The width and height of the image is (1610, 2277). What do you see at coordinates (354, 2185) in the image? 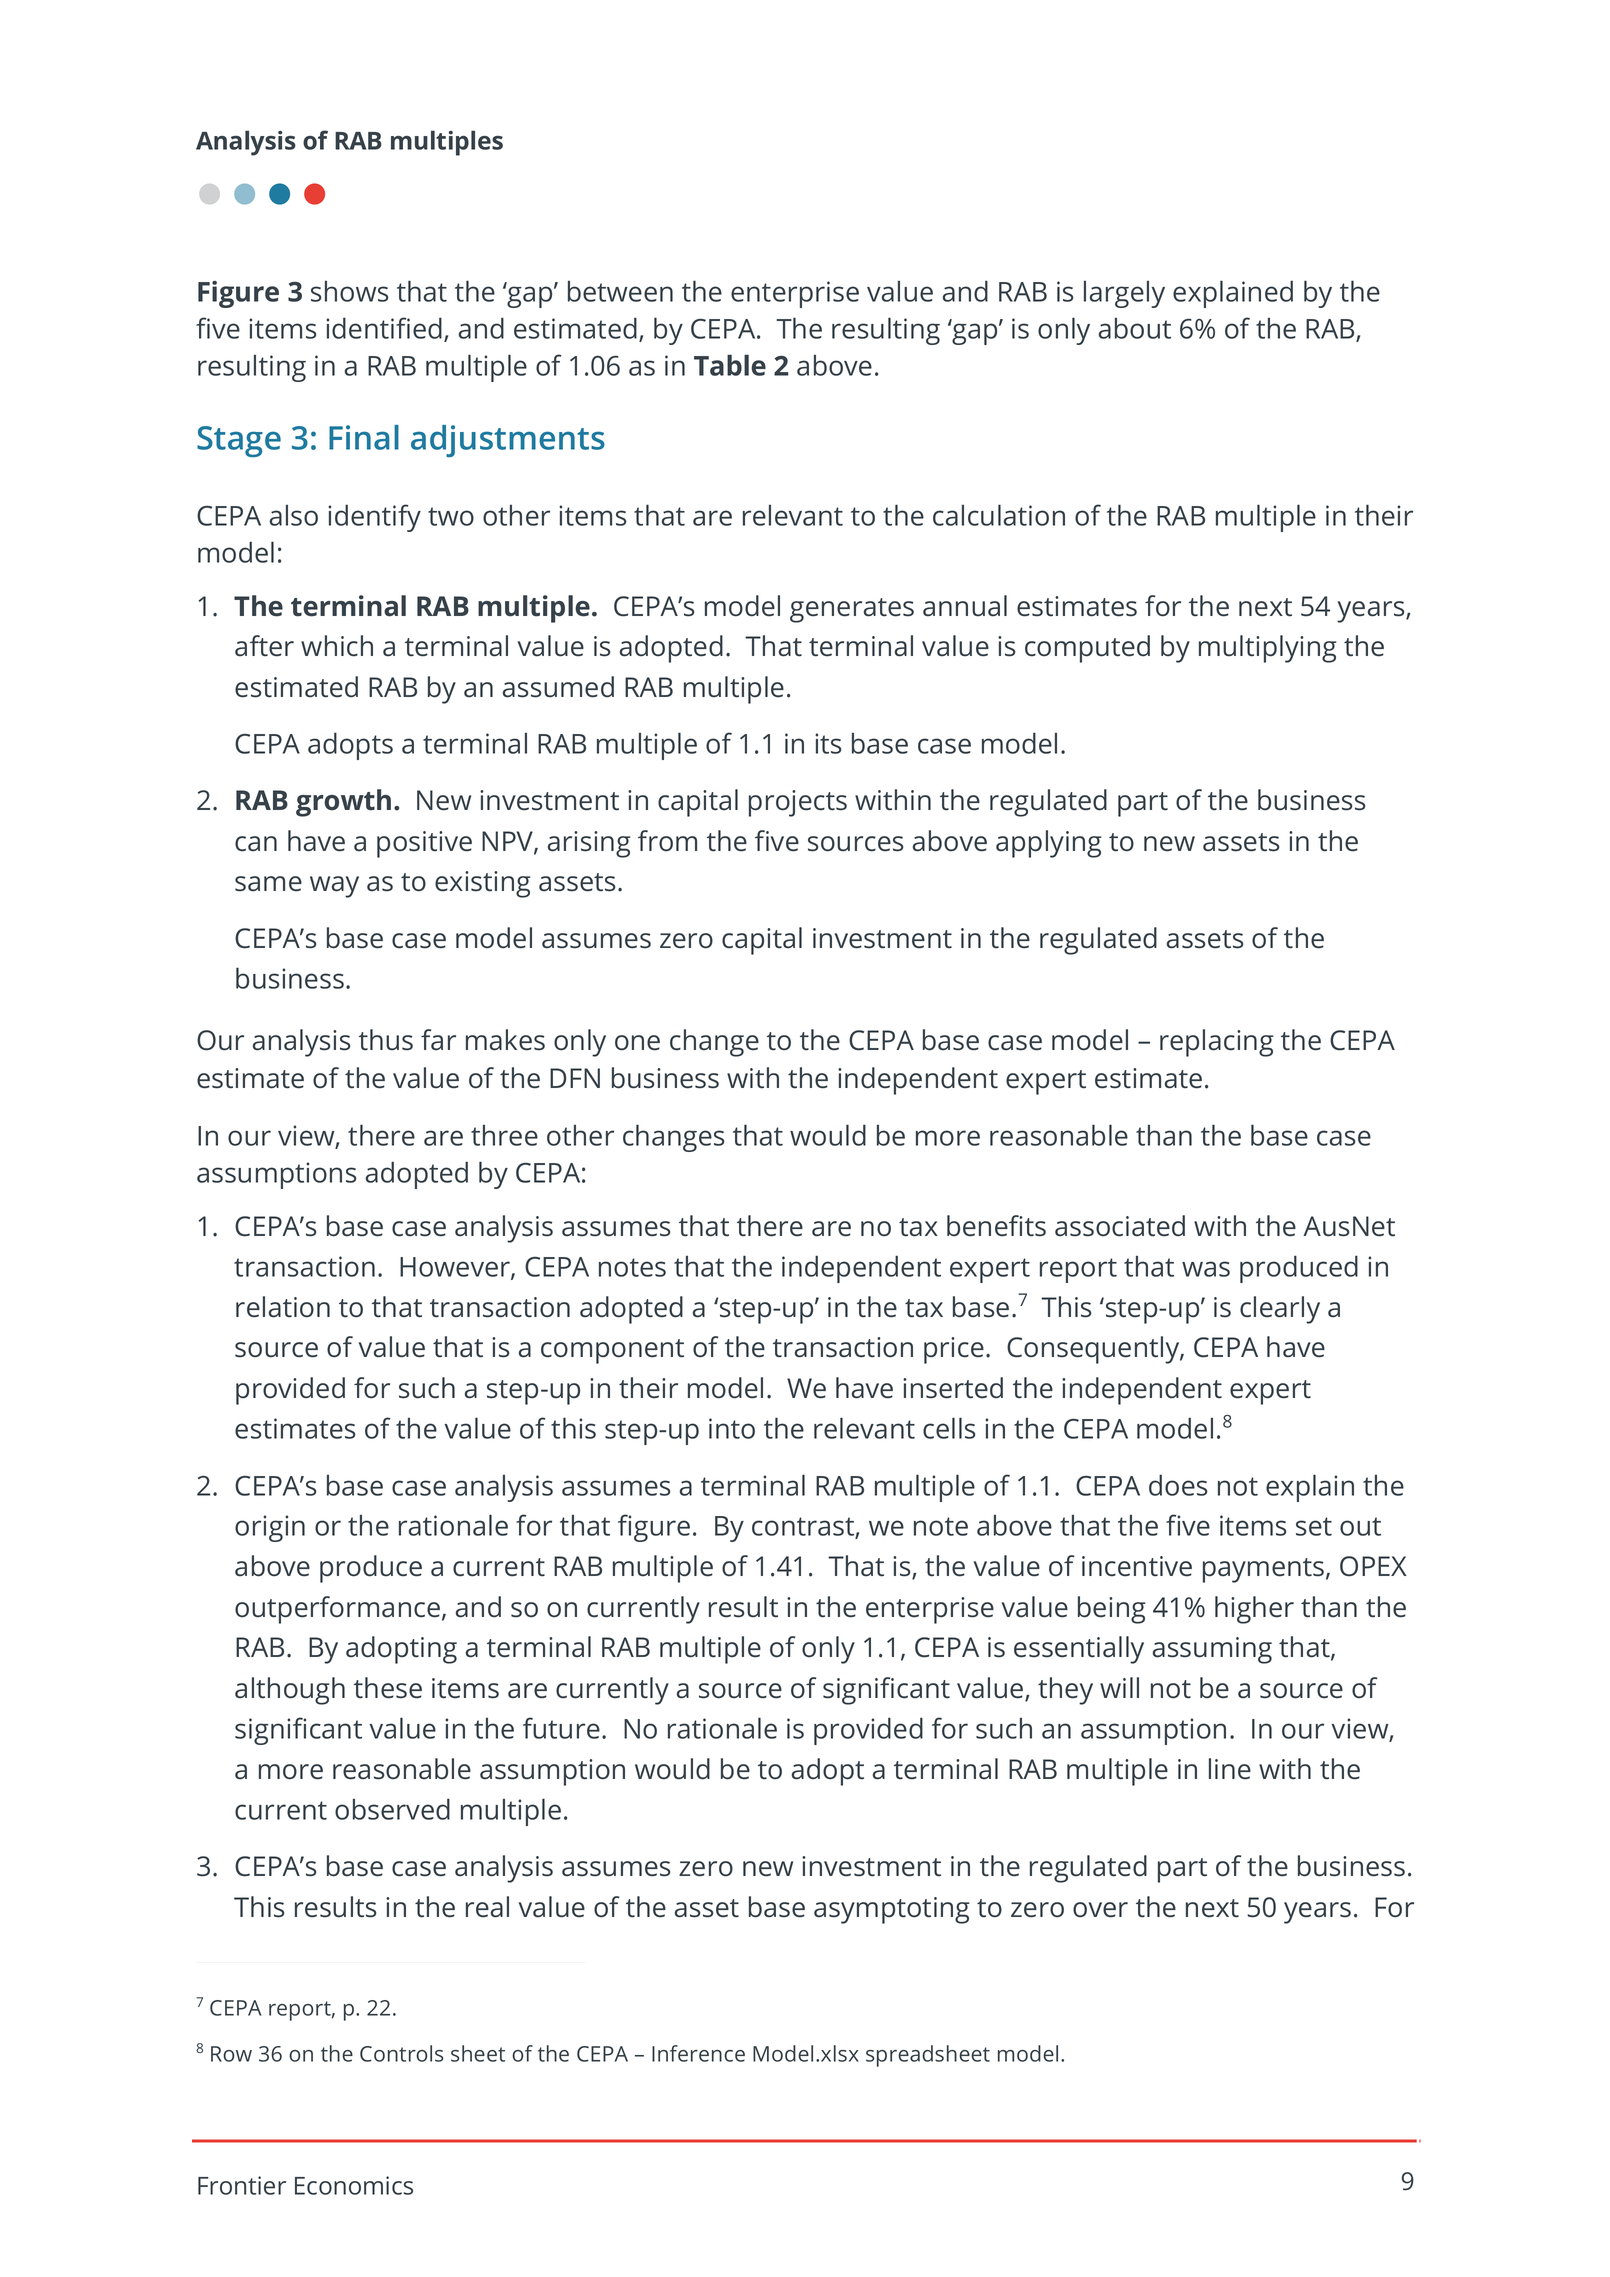
I see `Economics` at bounding box center [354, 2185].
